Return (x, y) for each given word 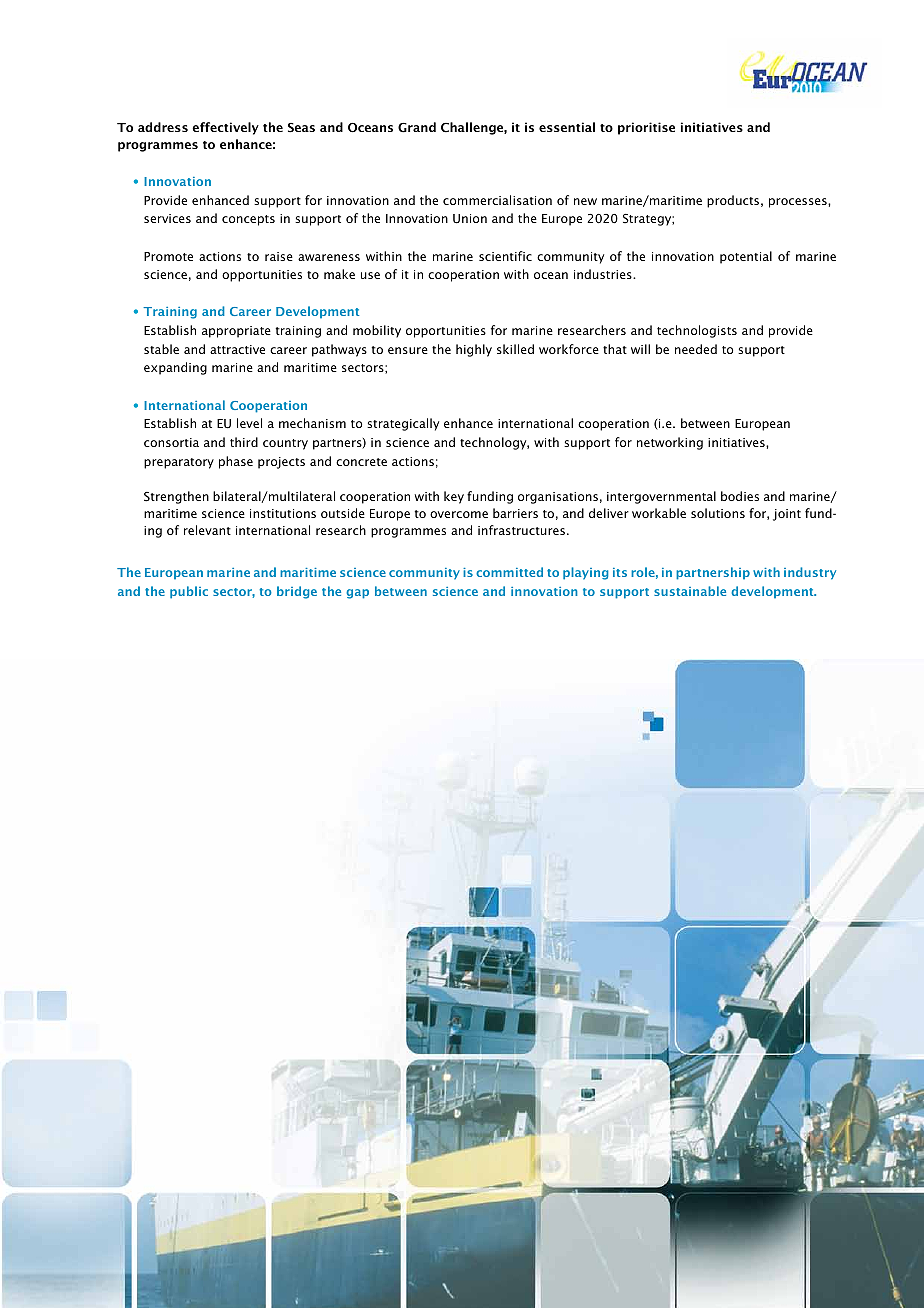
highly (474, 350)
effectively (225, 128)
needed (696, 349)
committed (509, 572)
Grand (417, 127)
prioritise (646, 128)
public (189, 592)
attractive (237, 349)
